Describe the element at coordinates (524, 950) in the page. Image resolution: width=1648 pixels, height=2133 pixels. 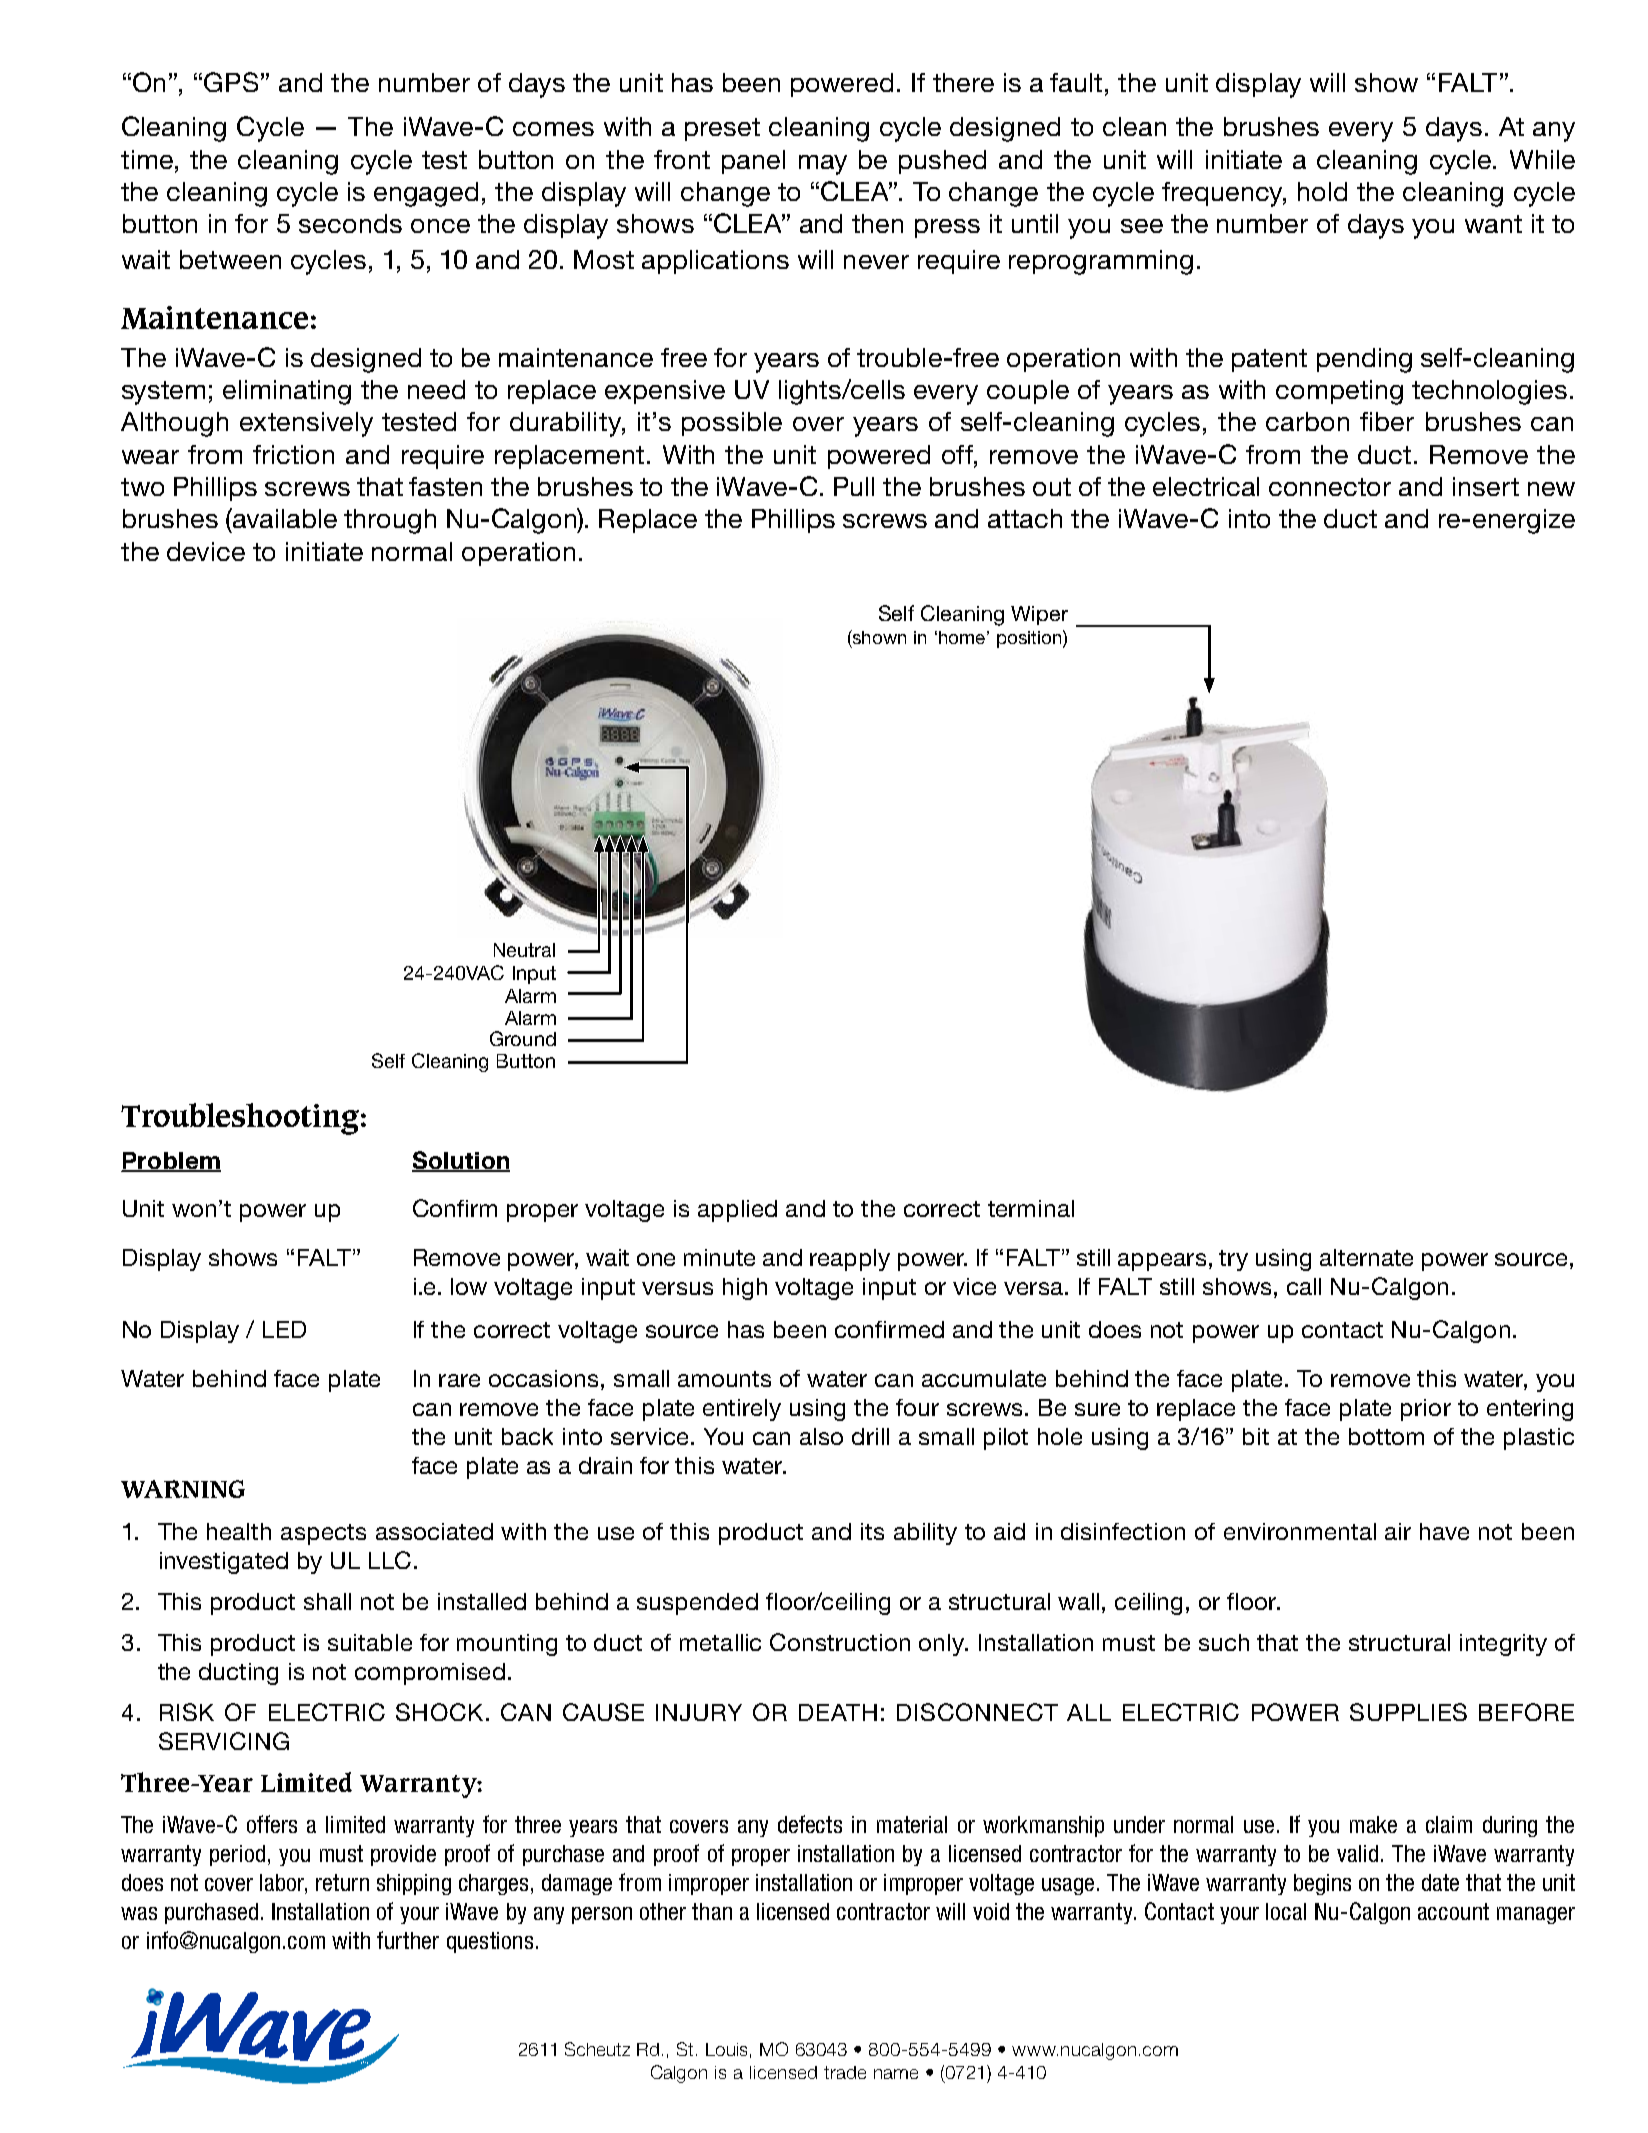
I see `Neutral` at that location.
